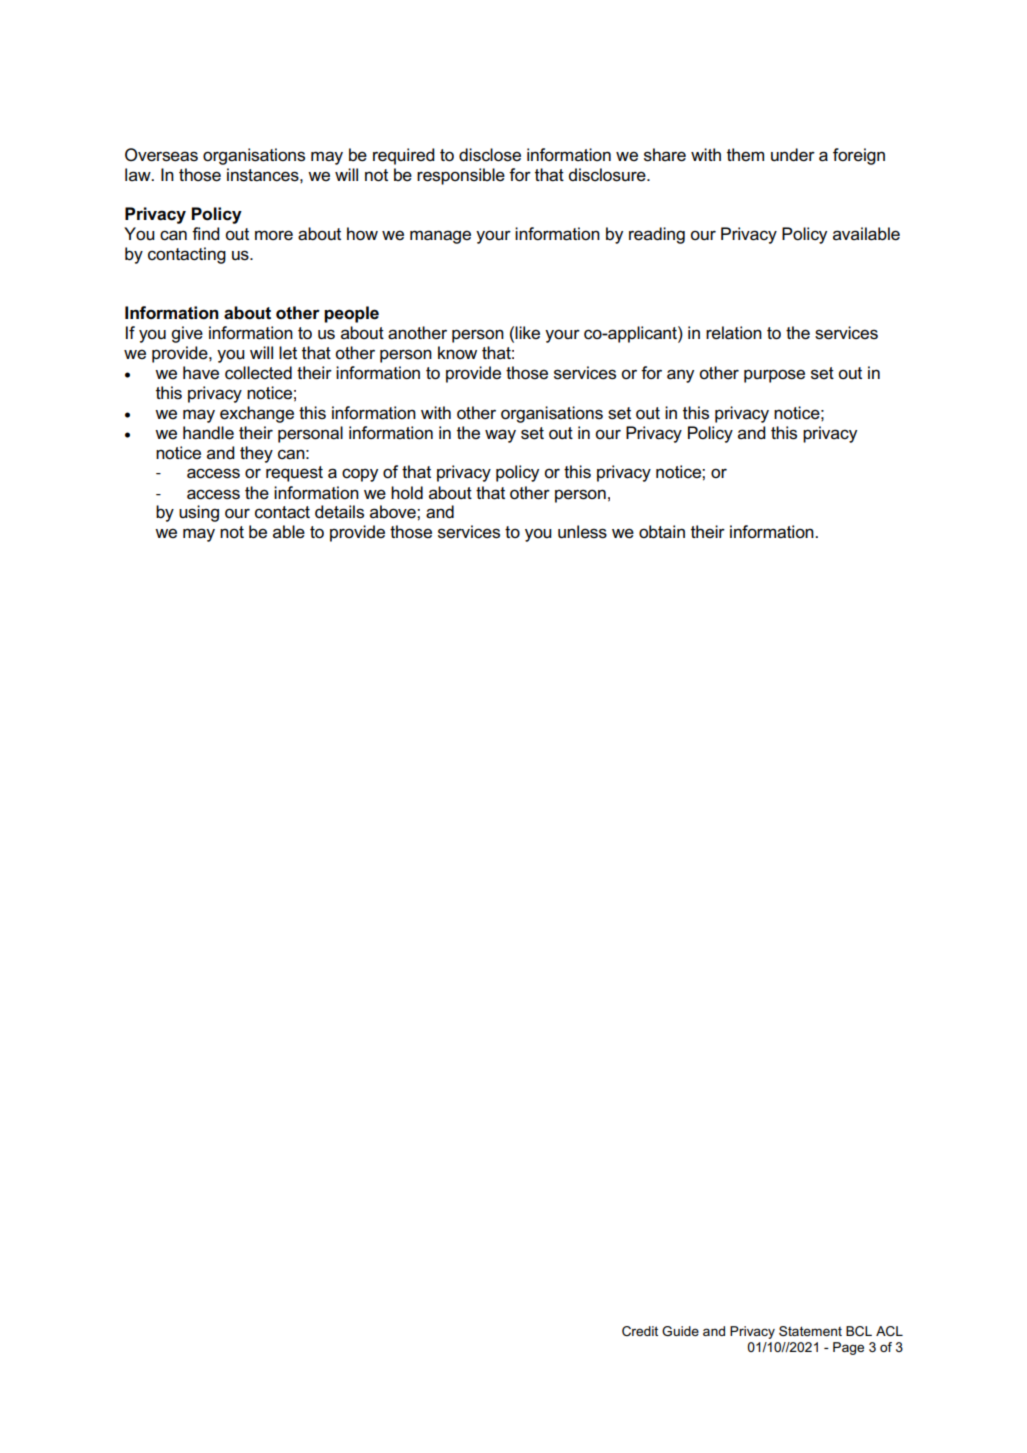 This image has height=1453, width=1027. Describe the element at coordinates (199, 513) in the image. I see `using` at that location.
